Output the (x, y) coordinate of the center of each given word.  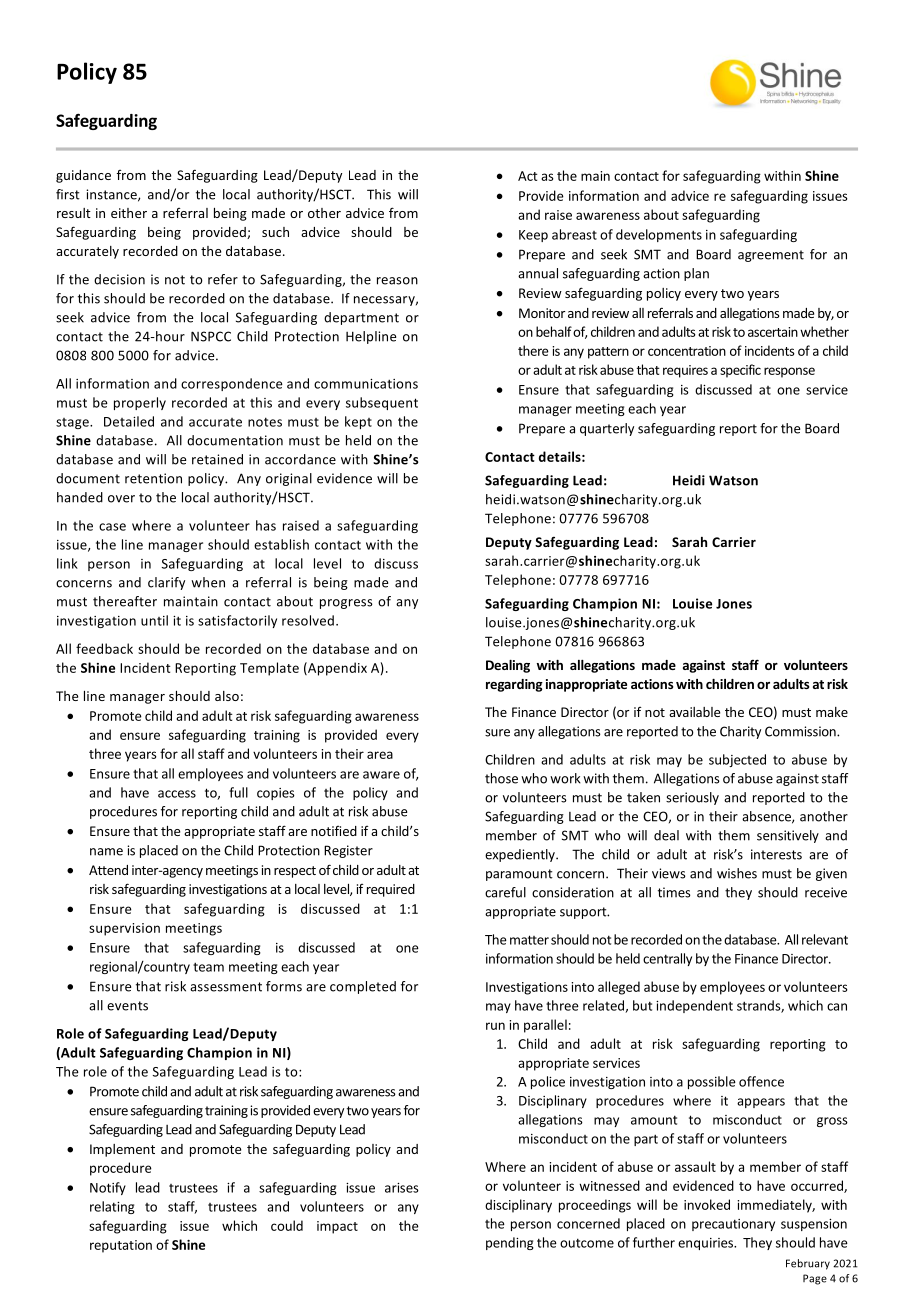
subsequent (382, 403)
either (129, 213)
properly (140, 403)
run (495, 1026)
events (127, 1006)
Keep (533, 236)
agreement (771, 256)
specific (740, 371)
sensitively (788, 836)
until (154, 620)
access (177, 794)
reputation (121, 1246)
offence (761, 1081)
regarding (514, 685)
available (694, 712)
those (501, 778)
